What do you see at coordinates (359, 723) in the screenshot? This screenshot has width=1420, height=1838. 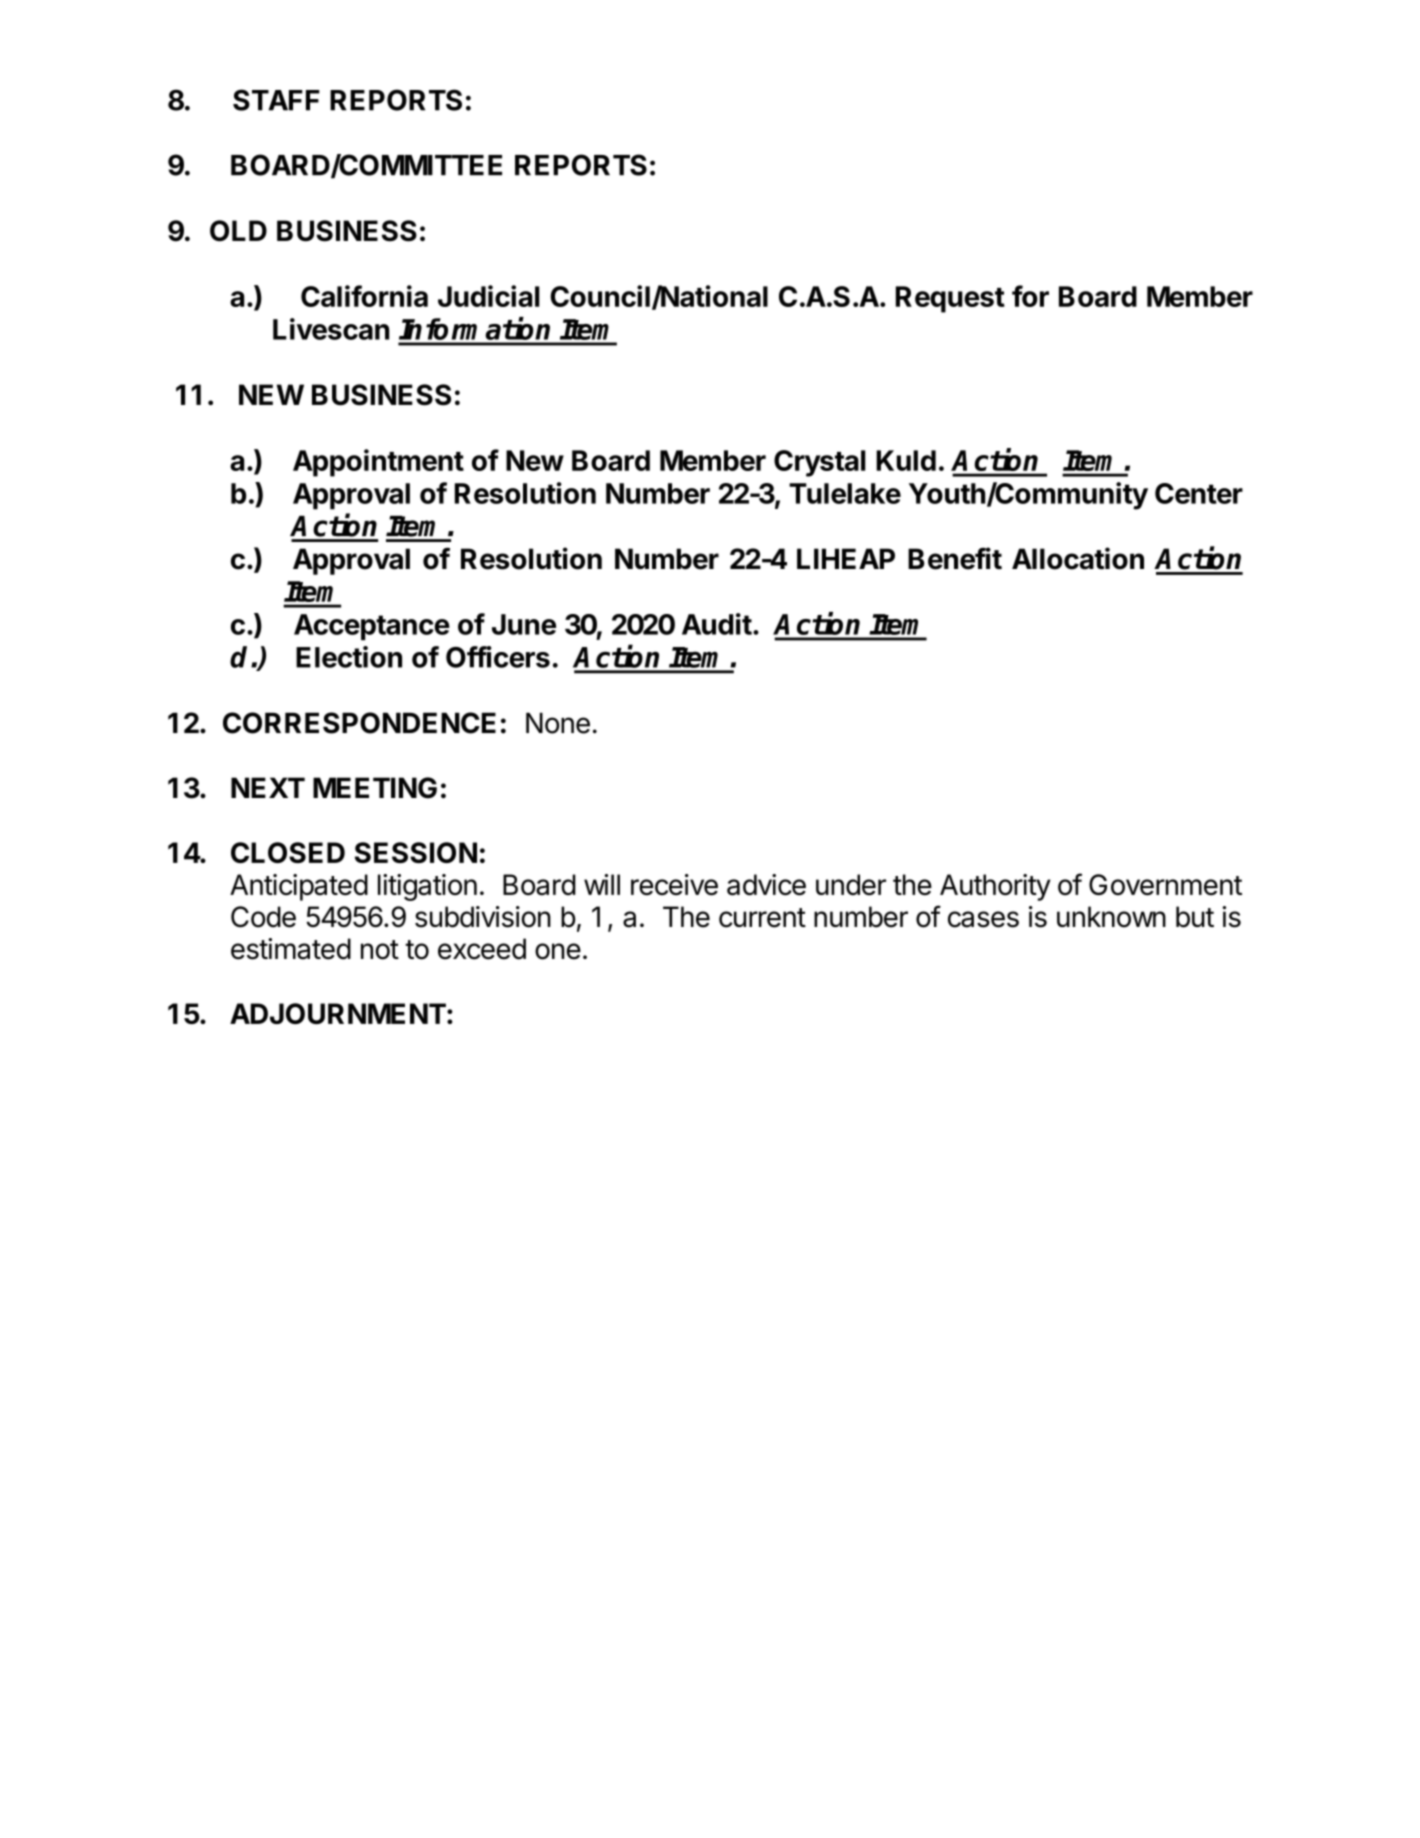 I see `CORRESPONDENCE` at bounding box center [359, 723].
